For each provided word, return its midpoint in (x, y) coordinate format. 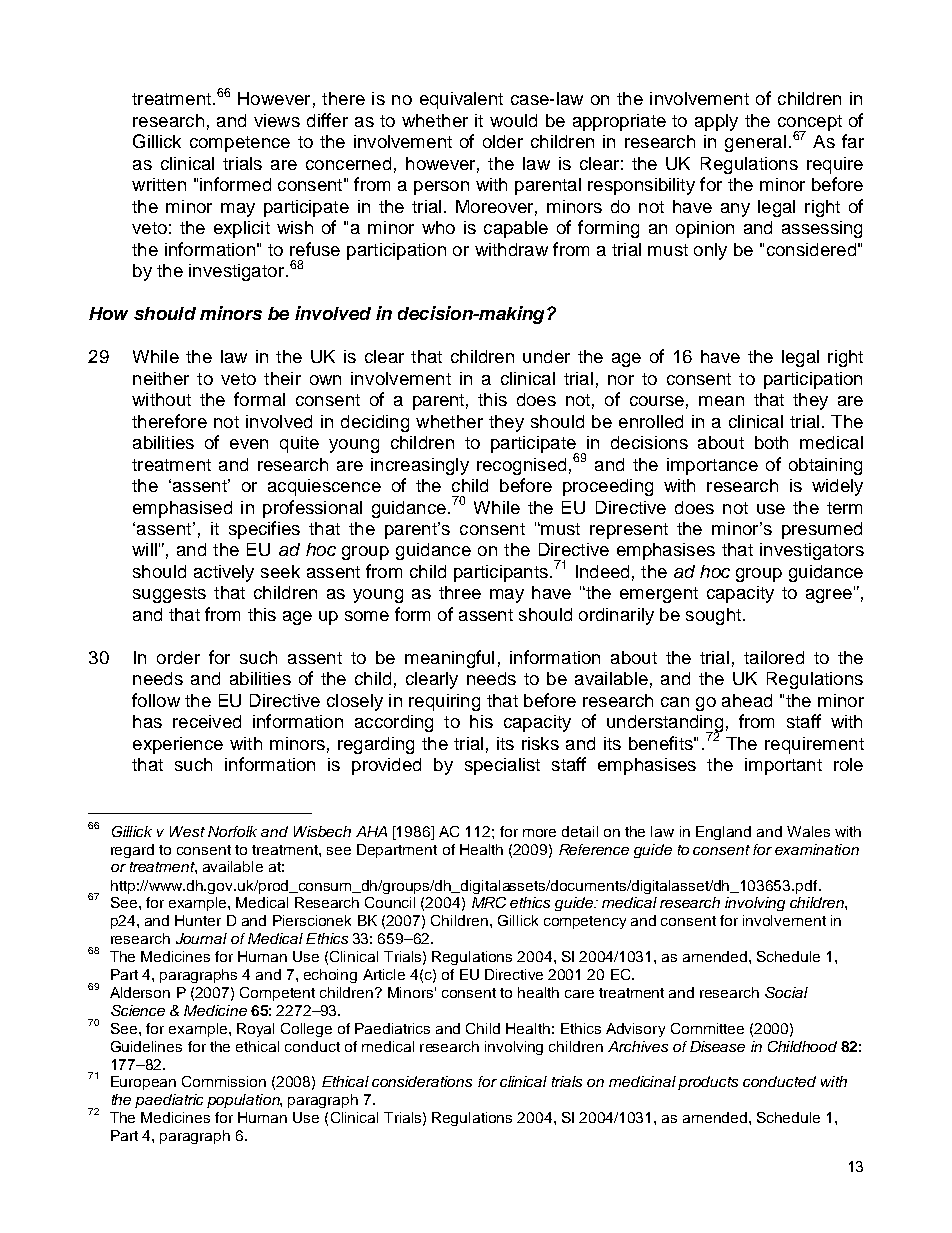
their (282, 378)
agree (829, 596)
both (771, 442)
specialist (502, 766)
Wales (808, 831)
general (755, 143)
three (460, 592)
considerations (422, 1081)
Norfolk (232, 831)
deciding (375, 423)
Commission (224, 1081)
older (503, 141)
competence (240, 144)
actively (224, 573)
